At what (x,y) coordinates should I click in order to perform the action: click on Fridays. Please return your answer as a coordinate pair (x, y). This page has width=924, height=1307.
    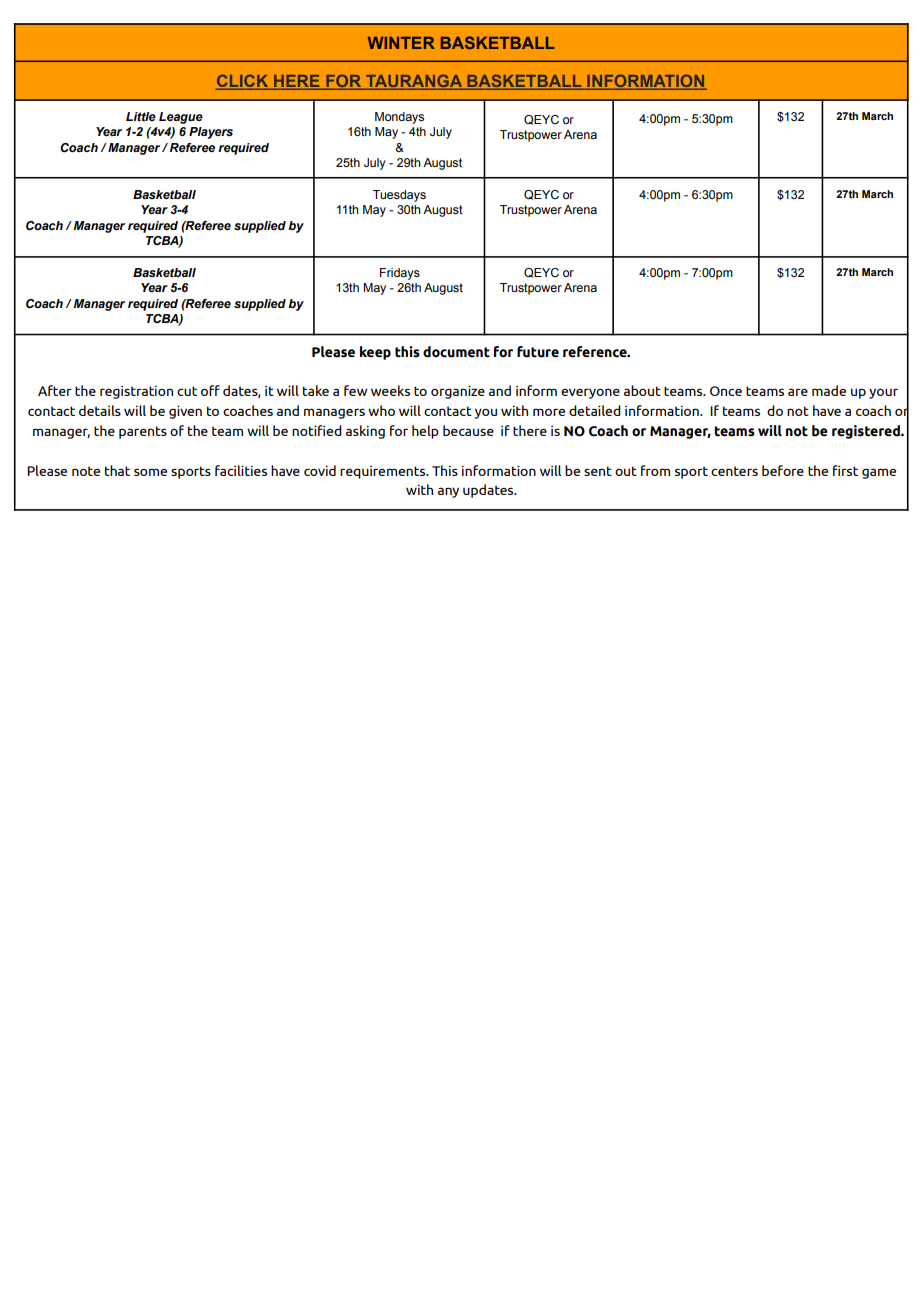
    Looking at the image, I should click on (400, 274).
